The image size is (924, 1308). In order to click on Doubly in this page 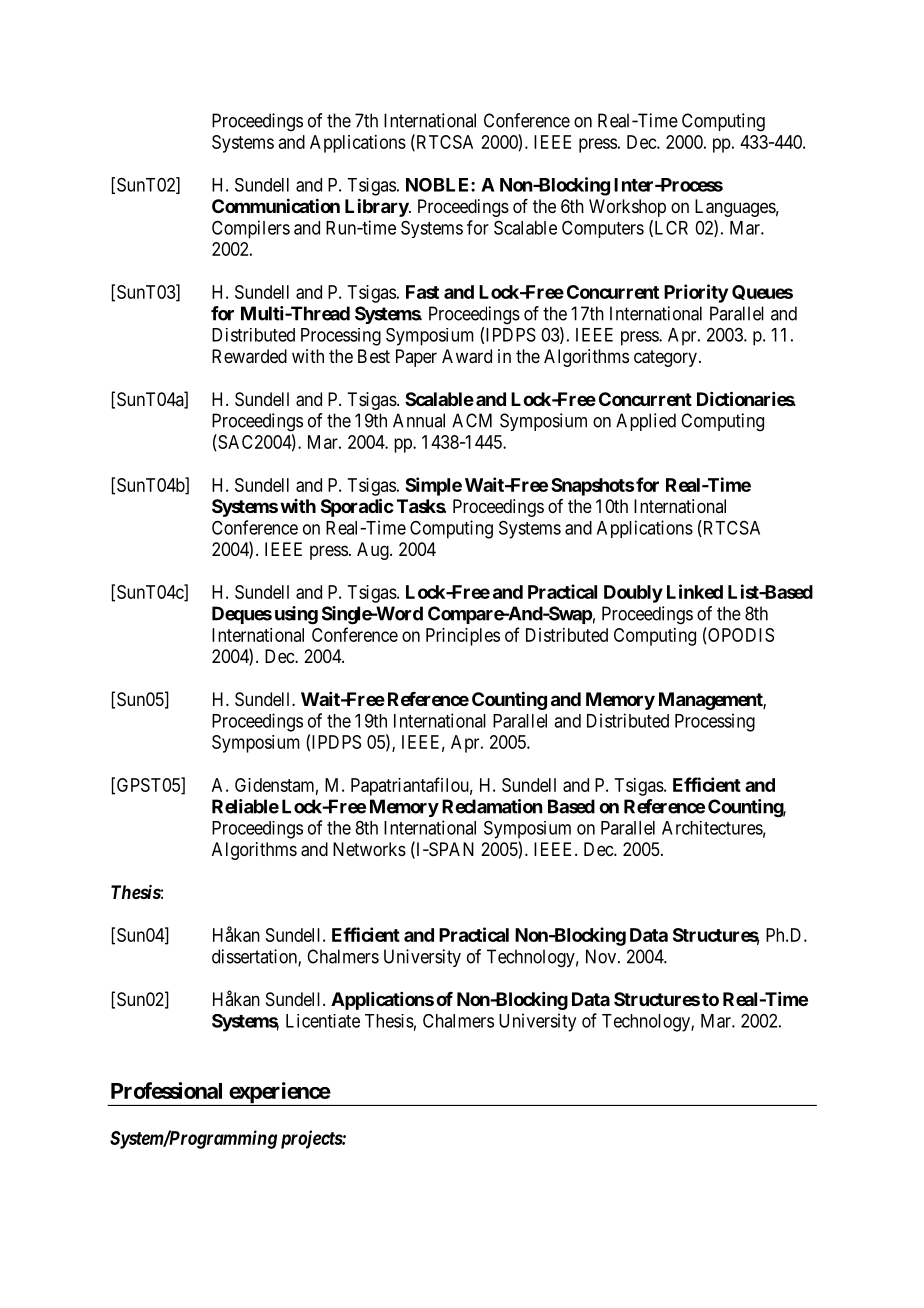, I will do `click(633, 594)`.
